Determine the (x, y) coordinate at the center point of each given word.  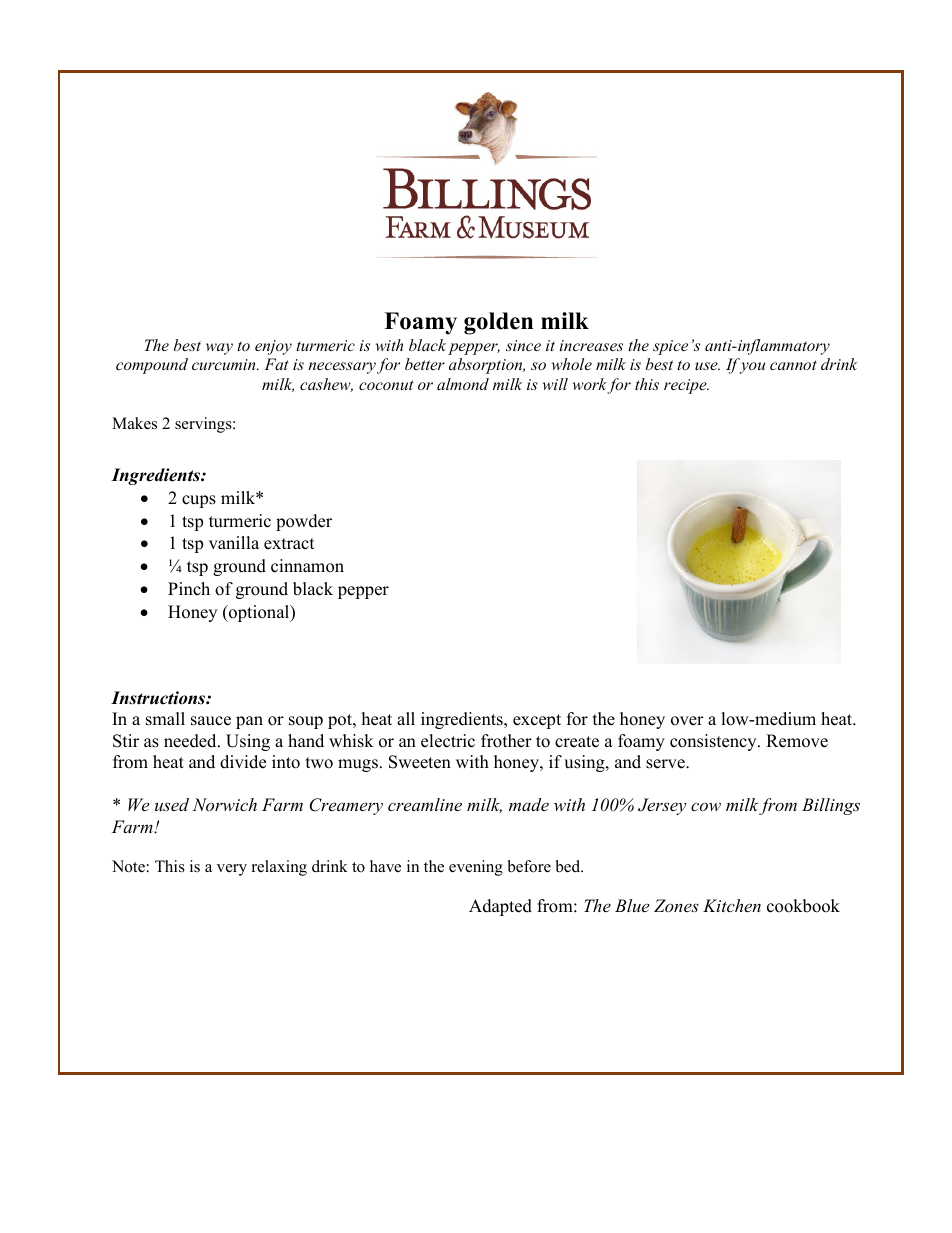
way (219, 349)
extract (289, 544)
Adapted (500, 907)
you (752, 368)
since (523, 345)
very (232, 870)
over (687, 721)
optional (259, 613)
